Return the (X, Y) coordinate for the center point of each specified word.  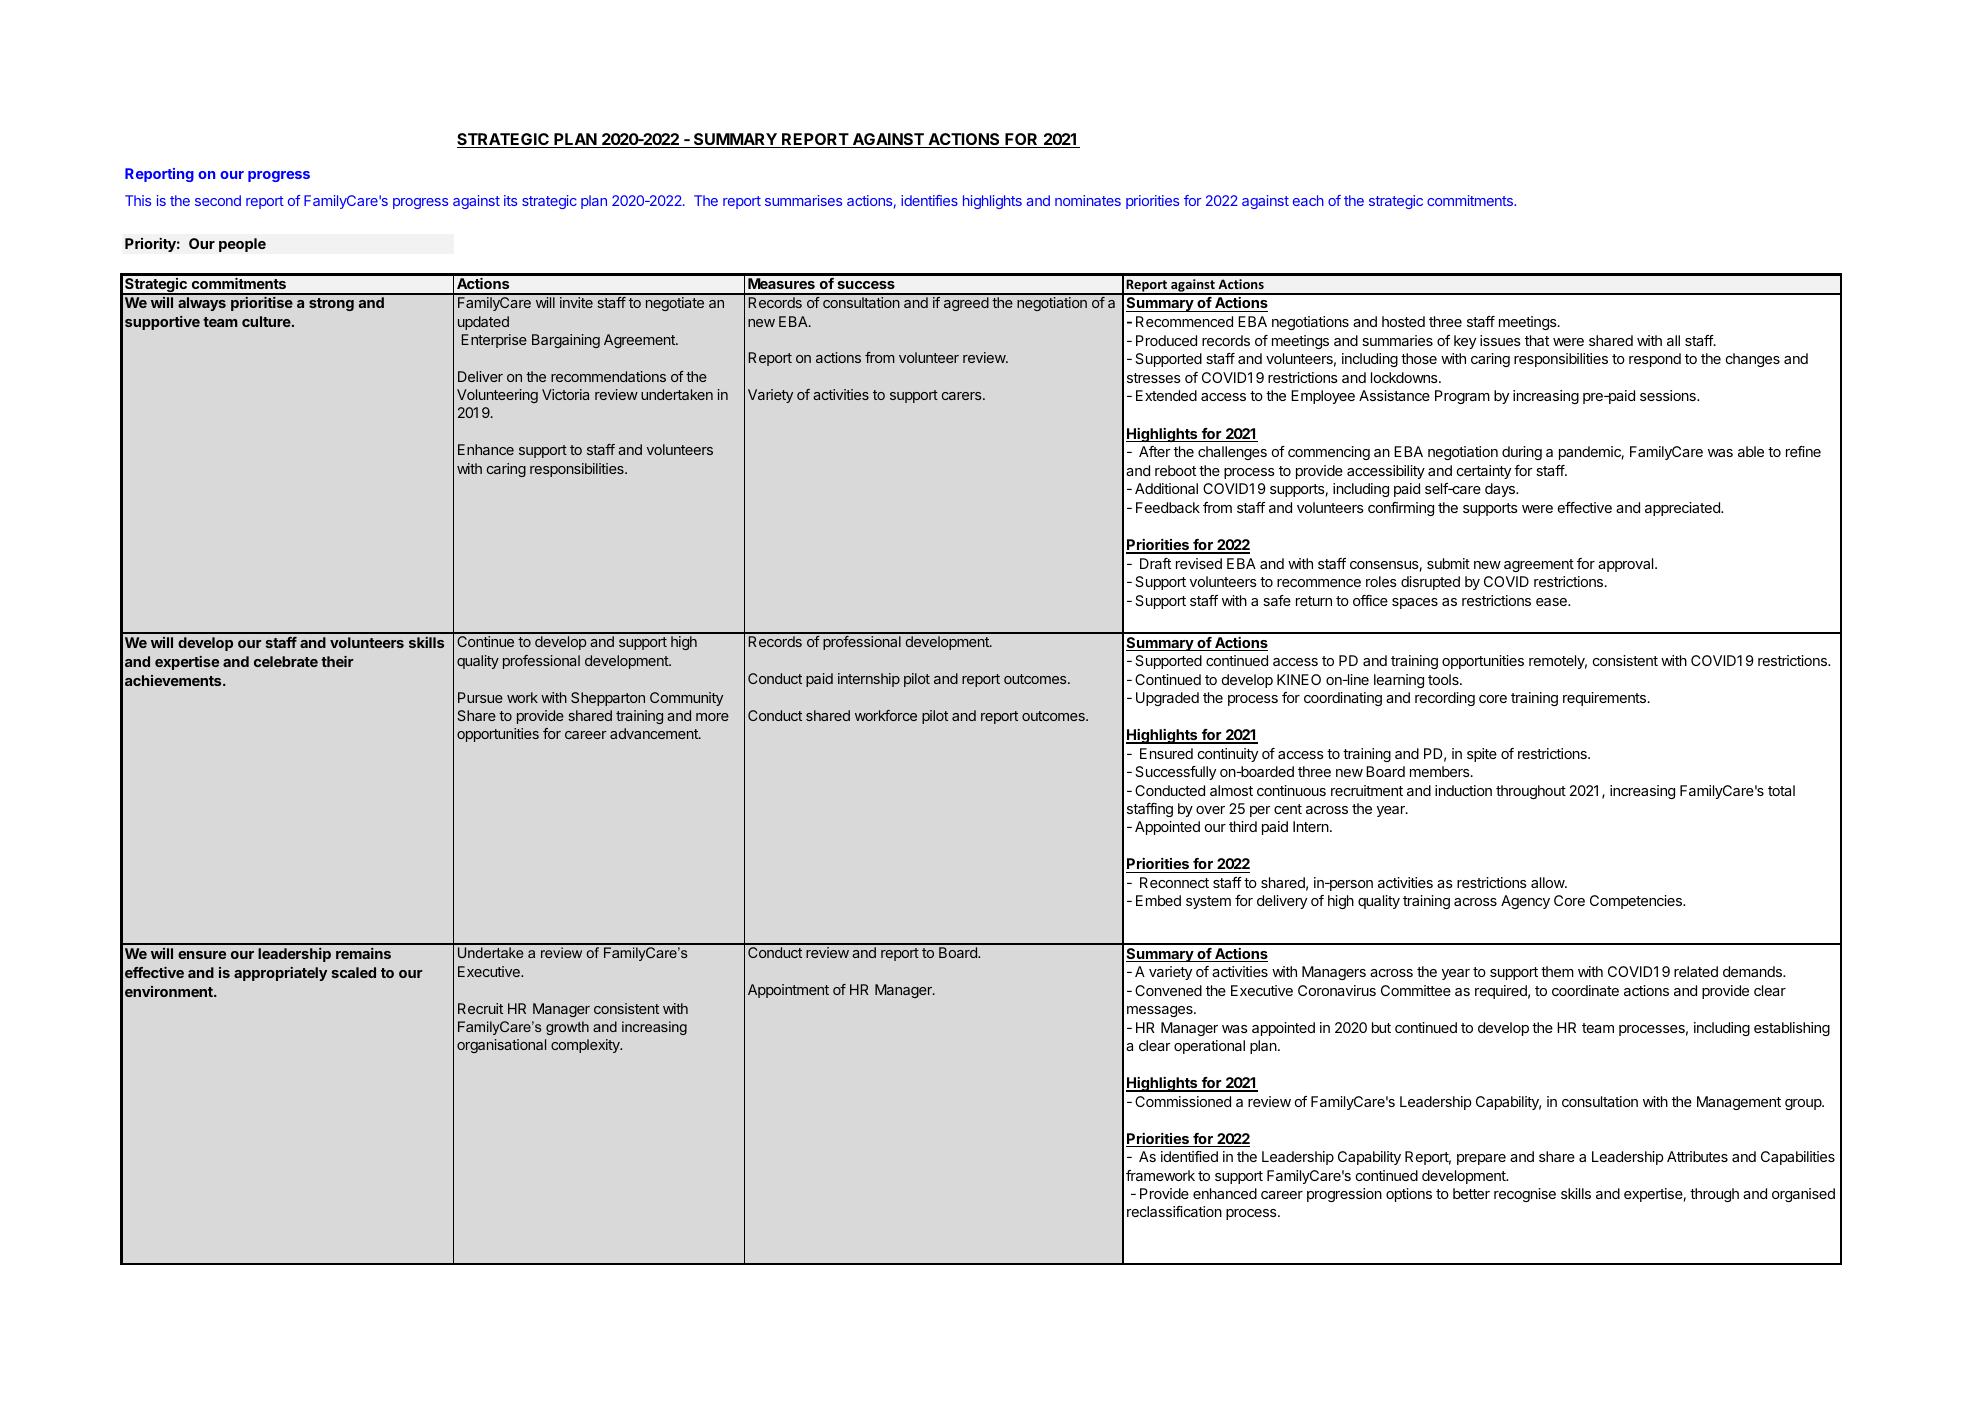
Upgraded (1167, 699)
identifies (929, 200)
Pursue (480, 697)
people (242, 245)
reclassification (1174, 1211)
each (1308, 200)
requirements (1604, 699)
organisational (501, 1046)
